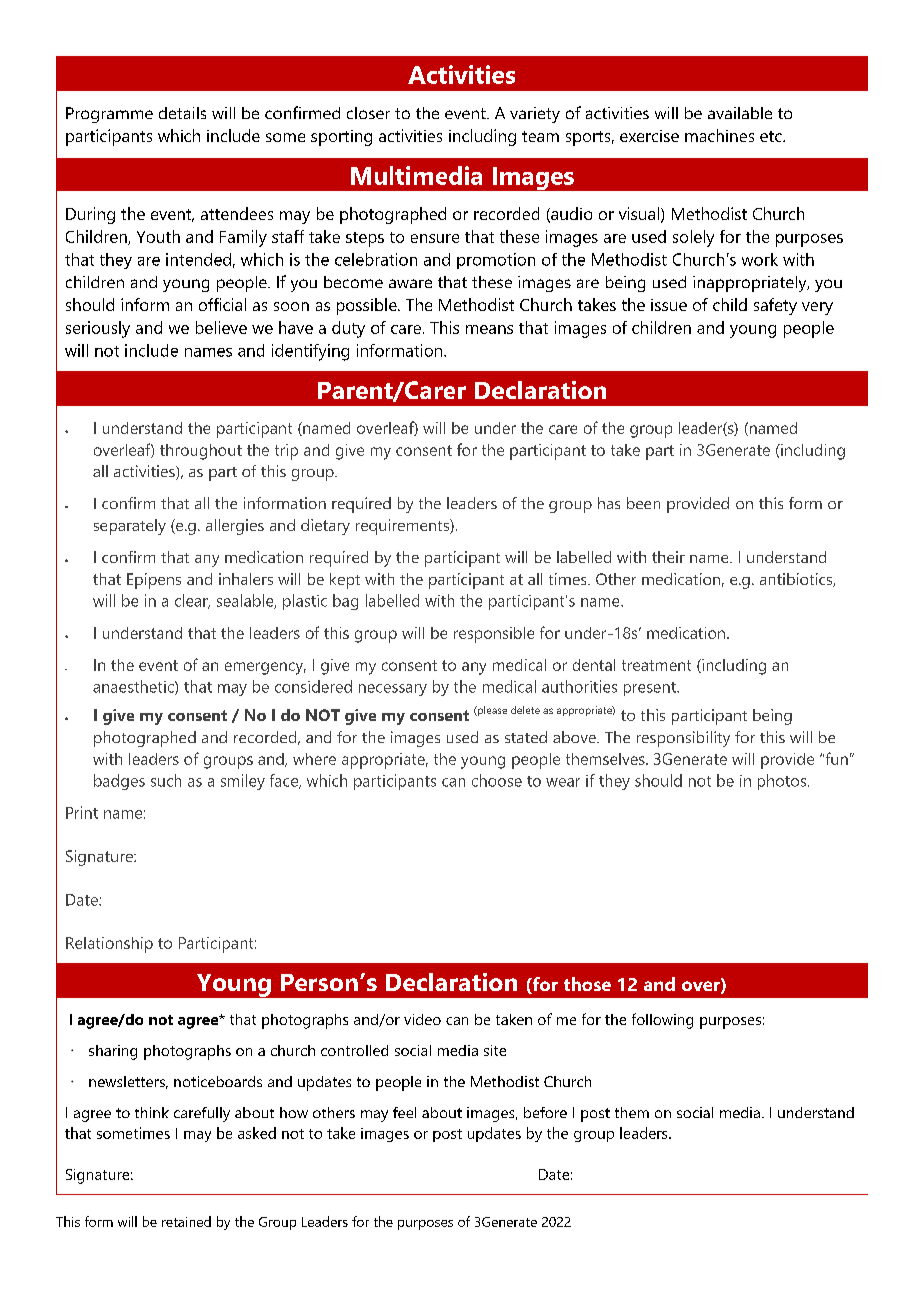 The width and height of the screenshot is (924, 1309). I want to click on means, so click(489, 329).
